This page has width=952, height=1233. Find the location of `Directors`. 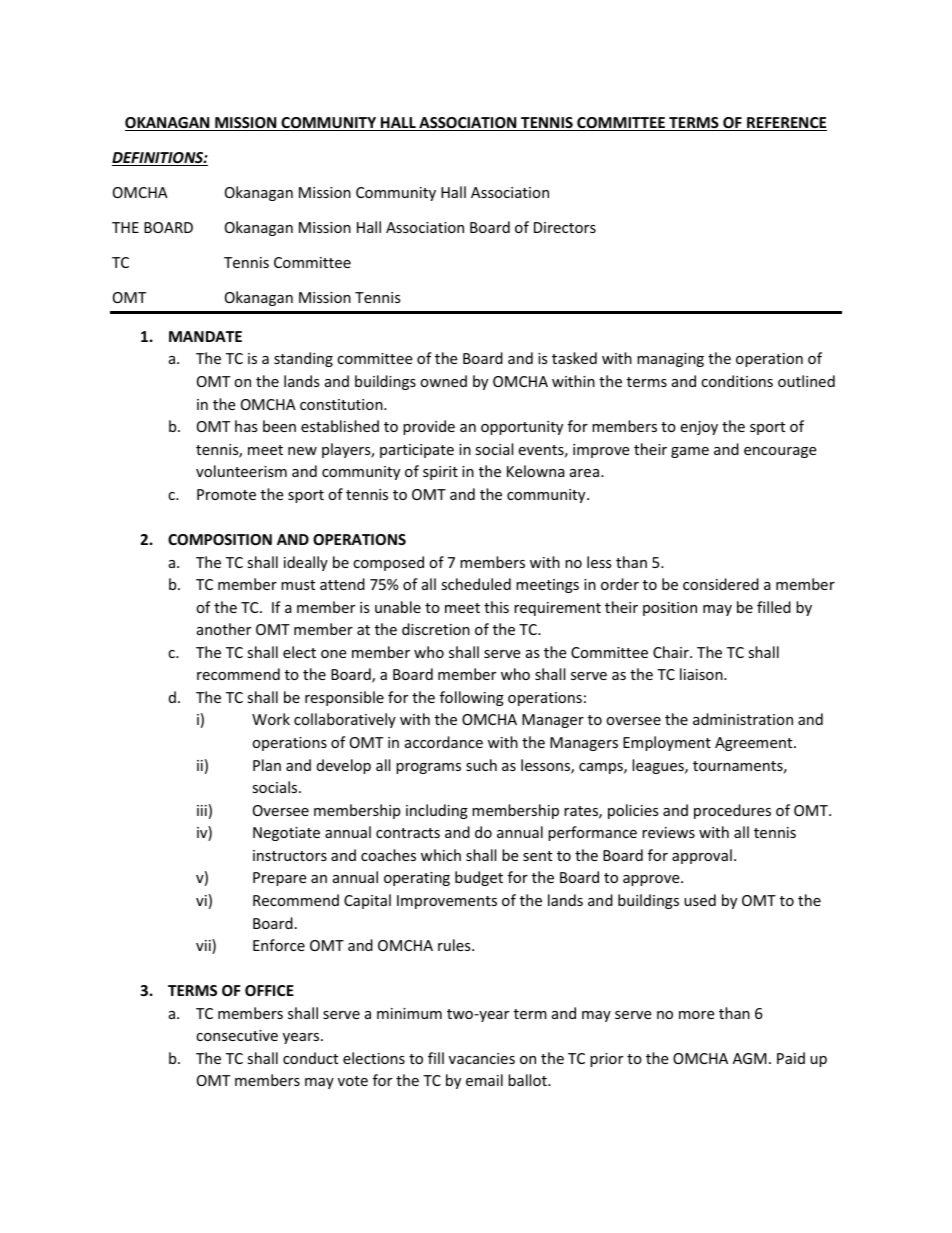

Directors is located at coordinates (565, 227).
